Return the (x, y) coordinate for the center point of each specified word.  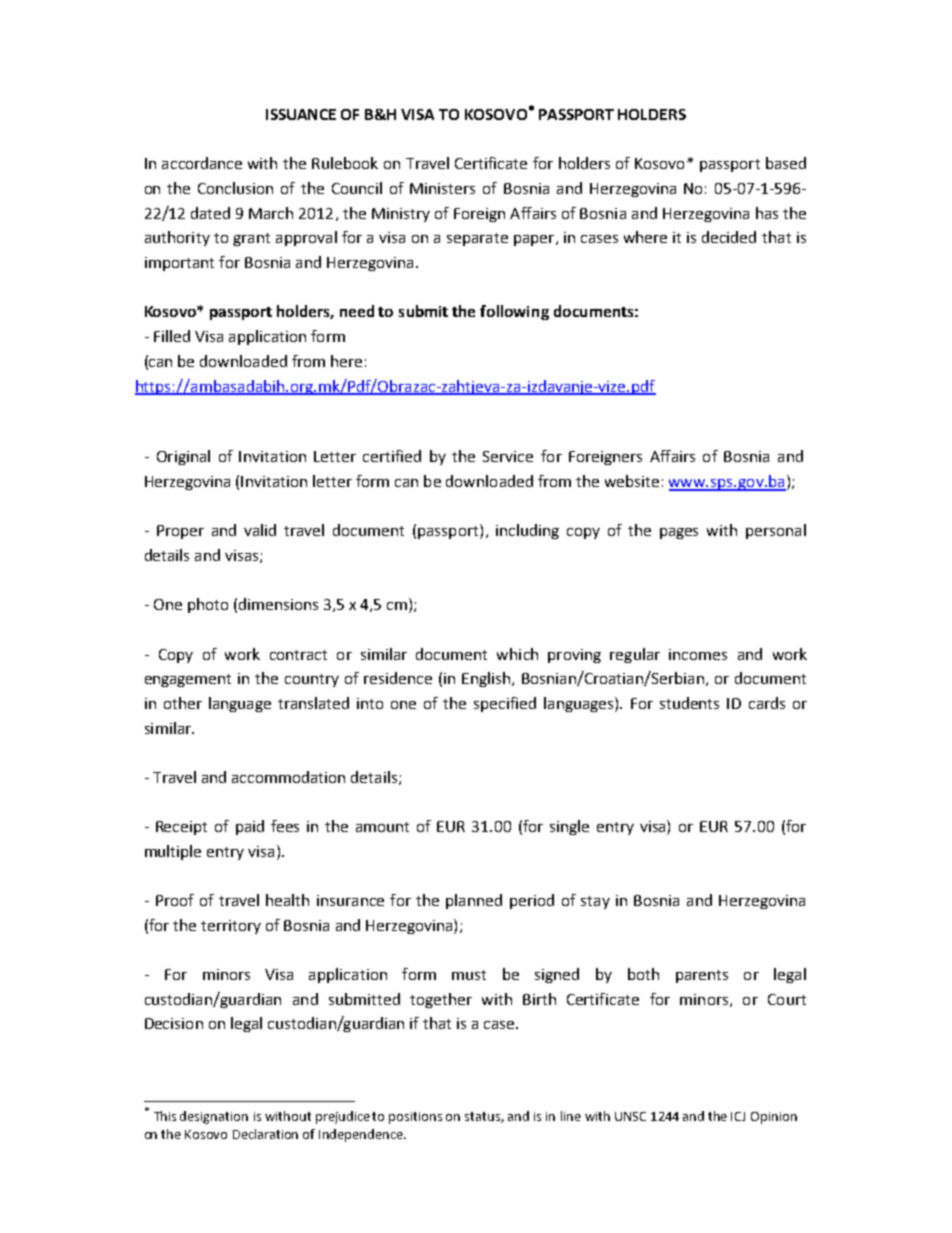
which (517, 654)
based (786, 163)
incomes (698, 654)
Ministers (442, 188)
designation (214, 1117)
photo (208, 605)
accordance (202, 163)
